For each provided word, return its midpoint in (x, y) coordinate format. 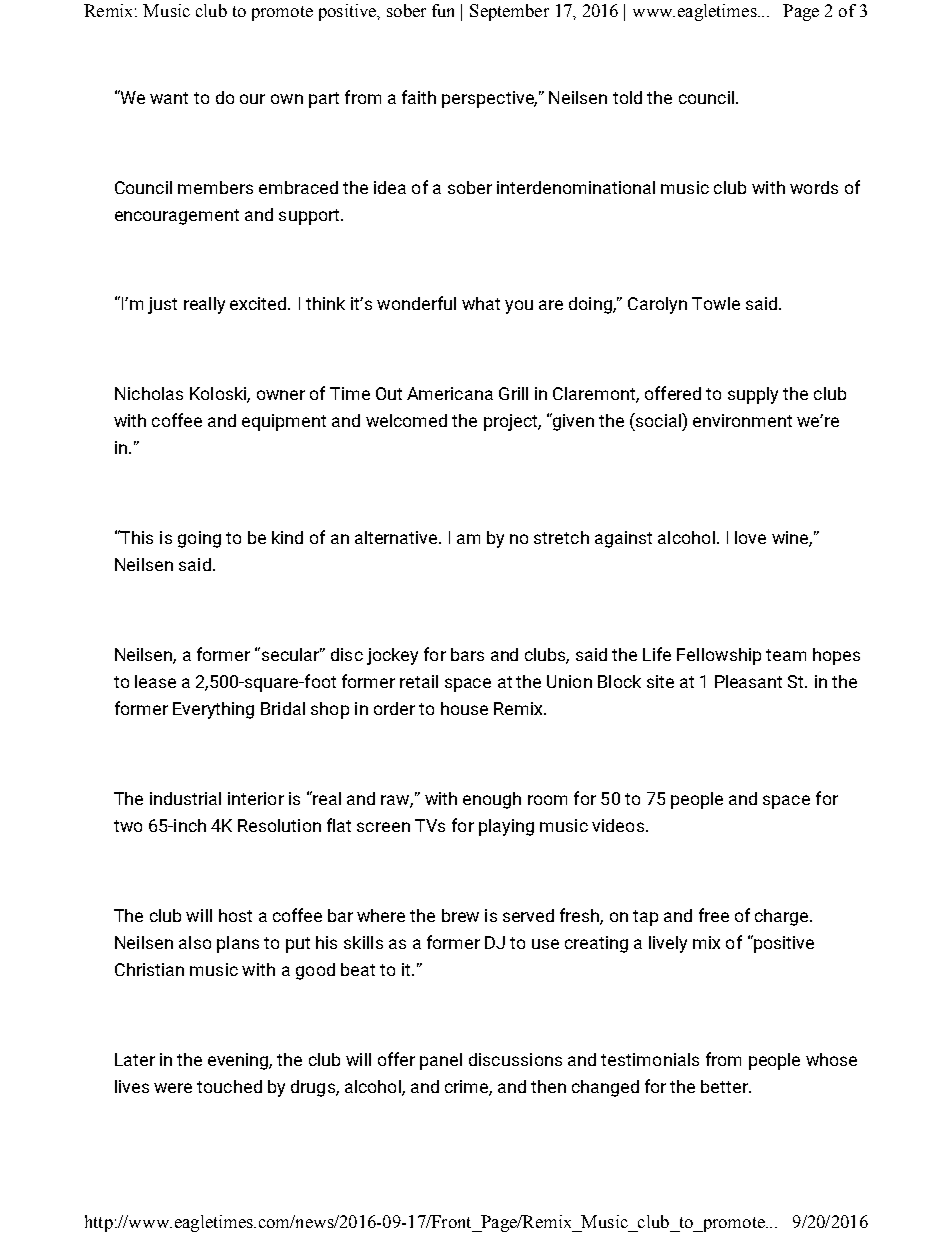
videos (618, 825)
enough (492, 800)
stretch (561, 537)
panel (441, 1061)
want (169, 98)
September (509, 12)
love (750, 537)
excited (259, 303)
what (481, 303)
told (627, 97)
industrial (185, 798)
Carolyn (657, 305)
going (199, 539)
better (725, 1086)
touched (229, 1086)
